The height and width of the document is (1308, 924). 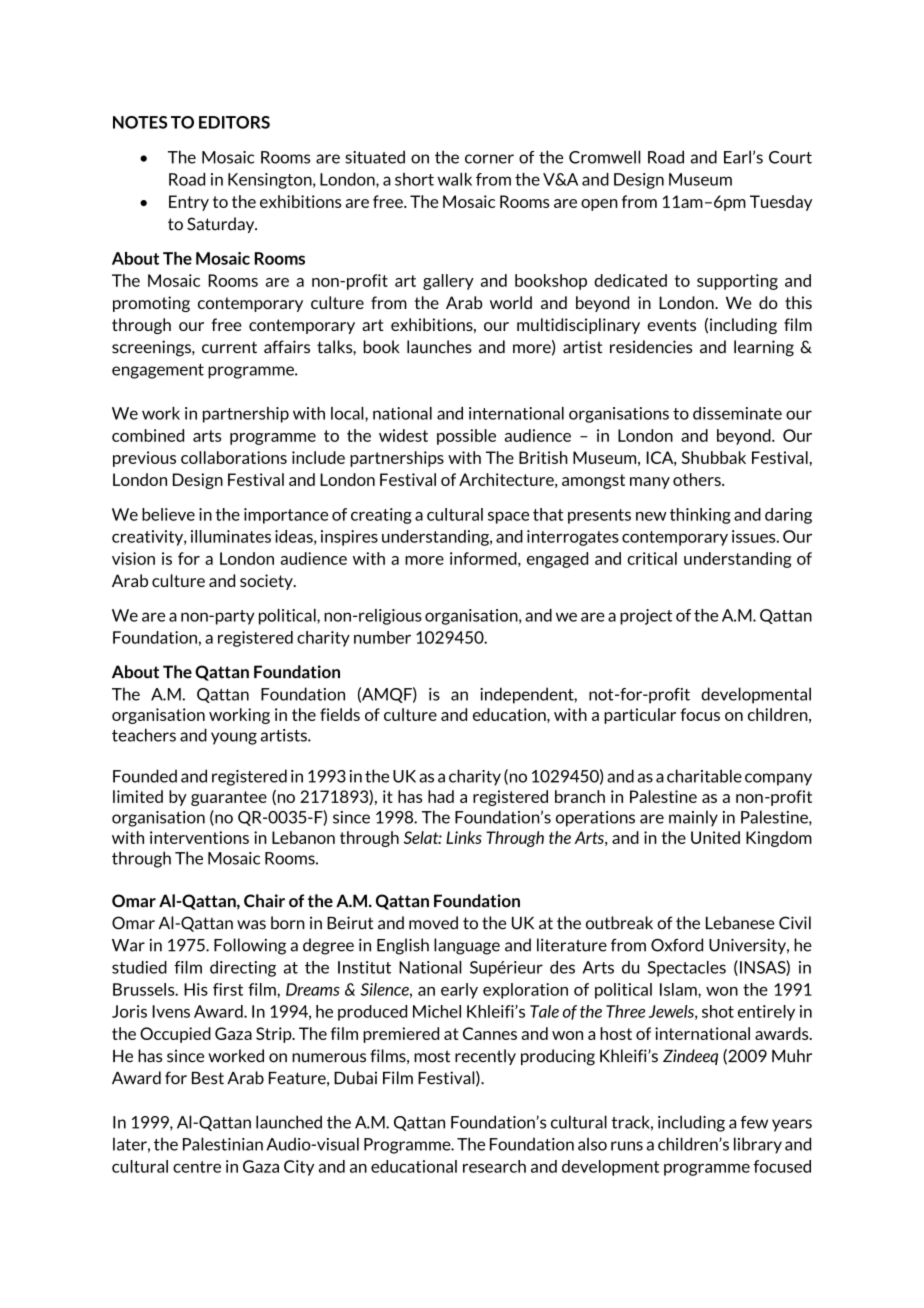 What do you see at coordinates (433, 923) in the document?
I see `moved` at bounding box center [433, 923].
